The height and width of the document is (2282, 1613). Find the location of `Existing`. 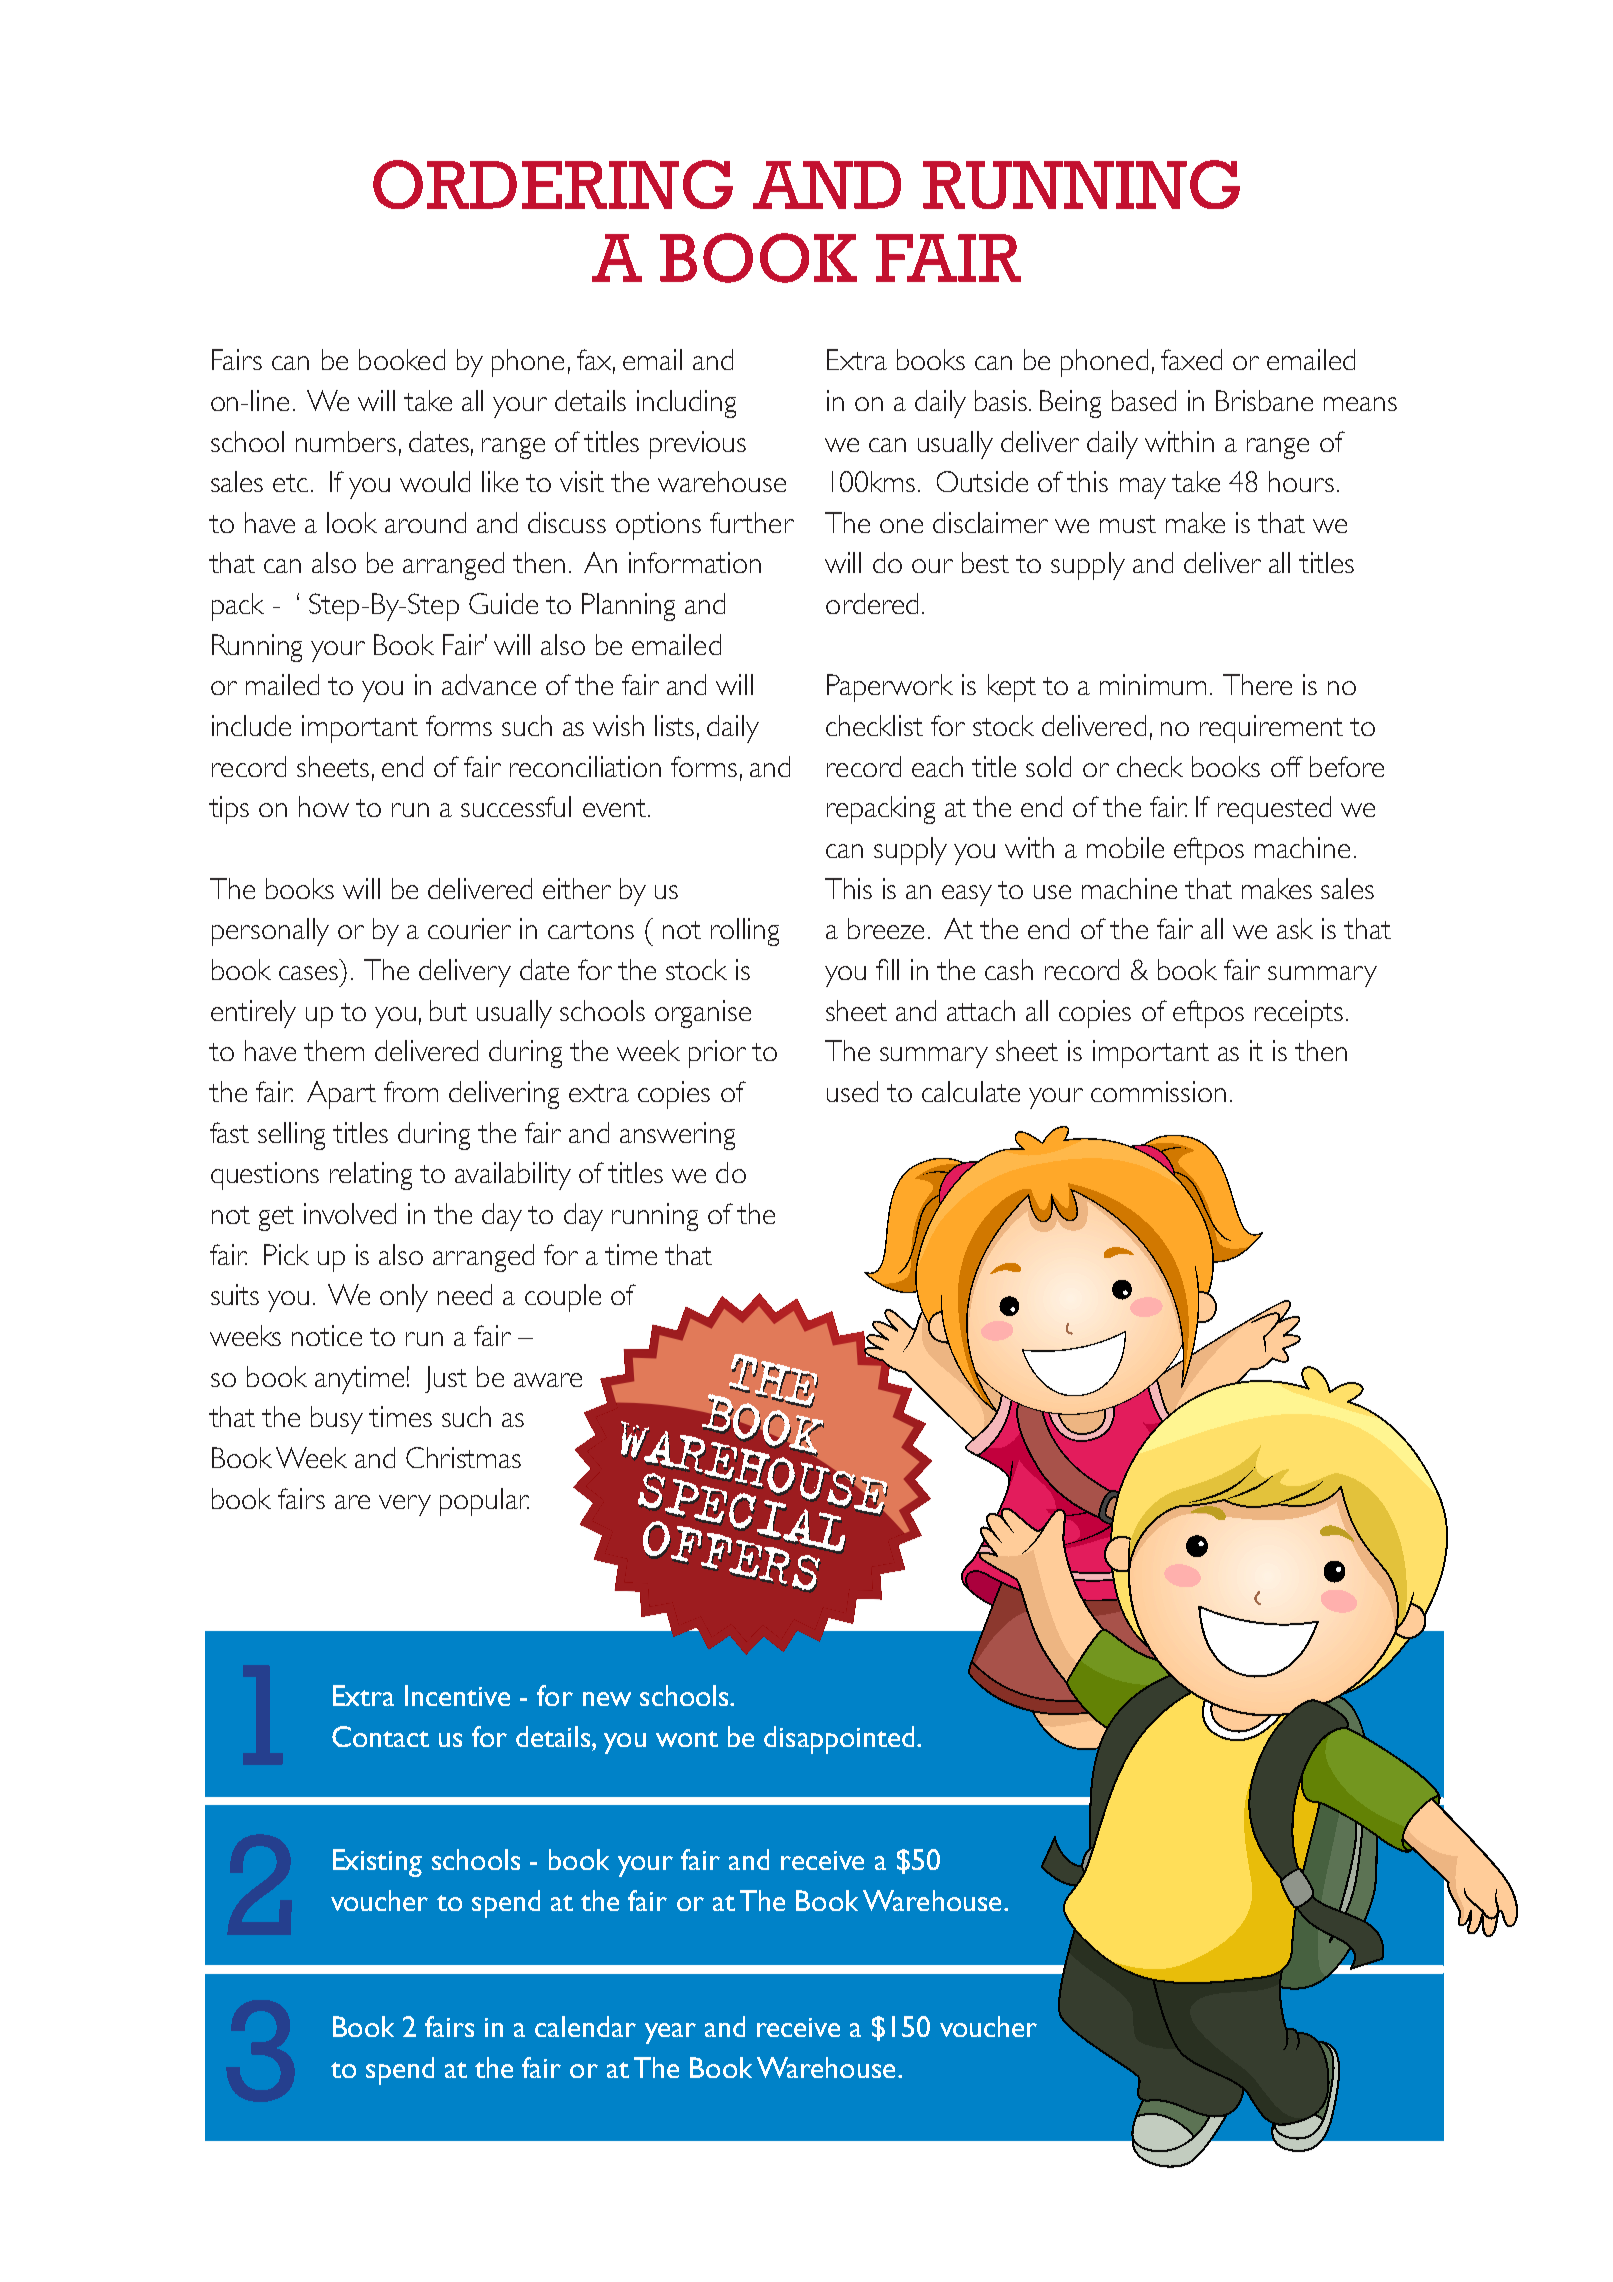

Existing is located at coordinates (377, 1863).
